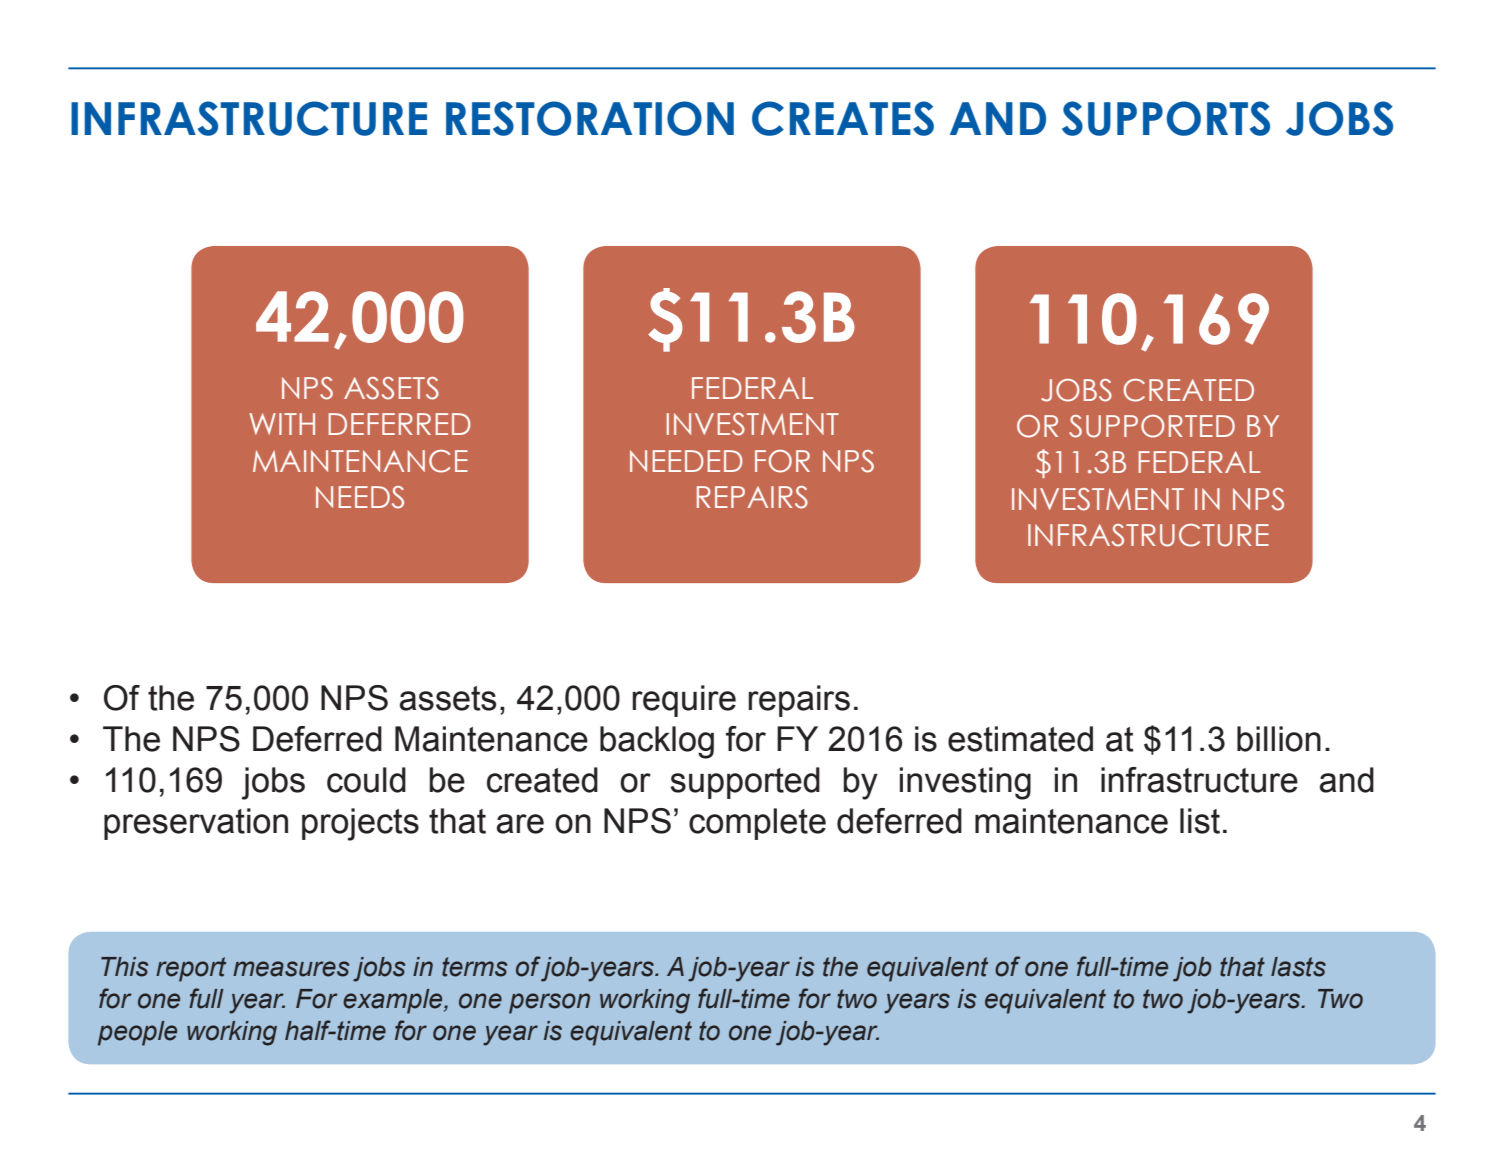  What do you see at coordinates (549, 1003) in the screenshot?
I see `person` at bounding box center [549, 1003].
